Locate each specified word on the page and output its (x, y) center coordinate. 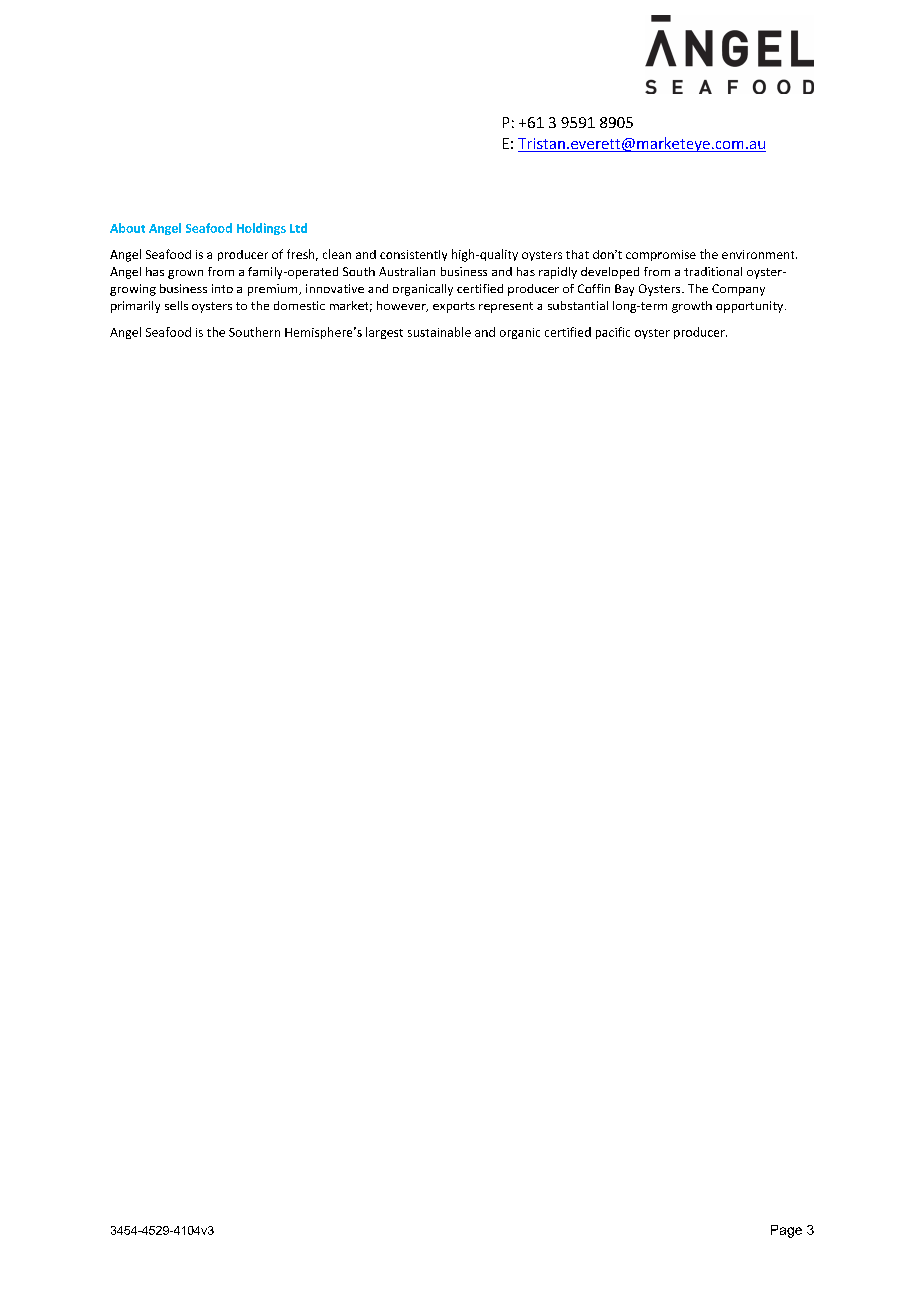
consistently (413, 255)
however (402, 306)
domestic (299, 305)
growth (692, 307)
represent (506, 307)
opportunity (751, 307)
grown (185, 274)
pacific (613, 333)
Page (786, 1231)
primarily (135, 307)
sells (176, 305)
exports (454, 307)
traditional (713, 271)
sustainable (439, 332)
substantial (578, 305)
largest (384, 333)
